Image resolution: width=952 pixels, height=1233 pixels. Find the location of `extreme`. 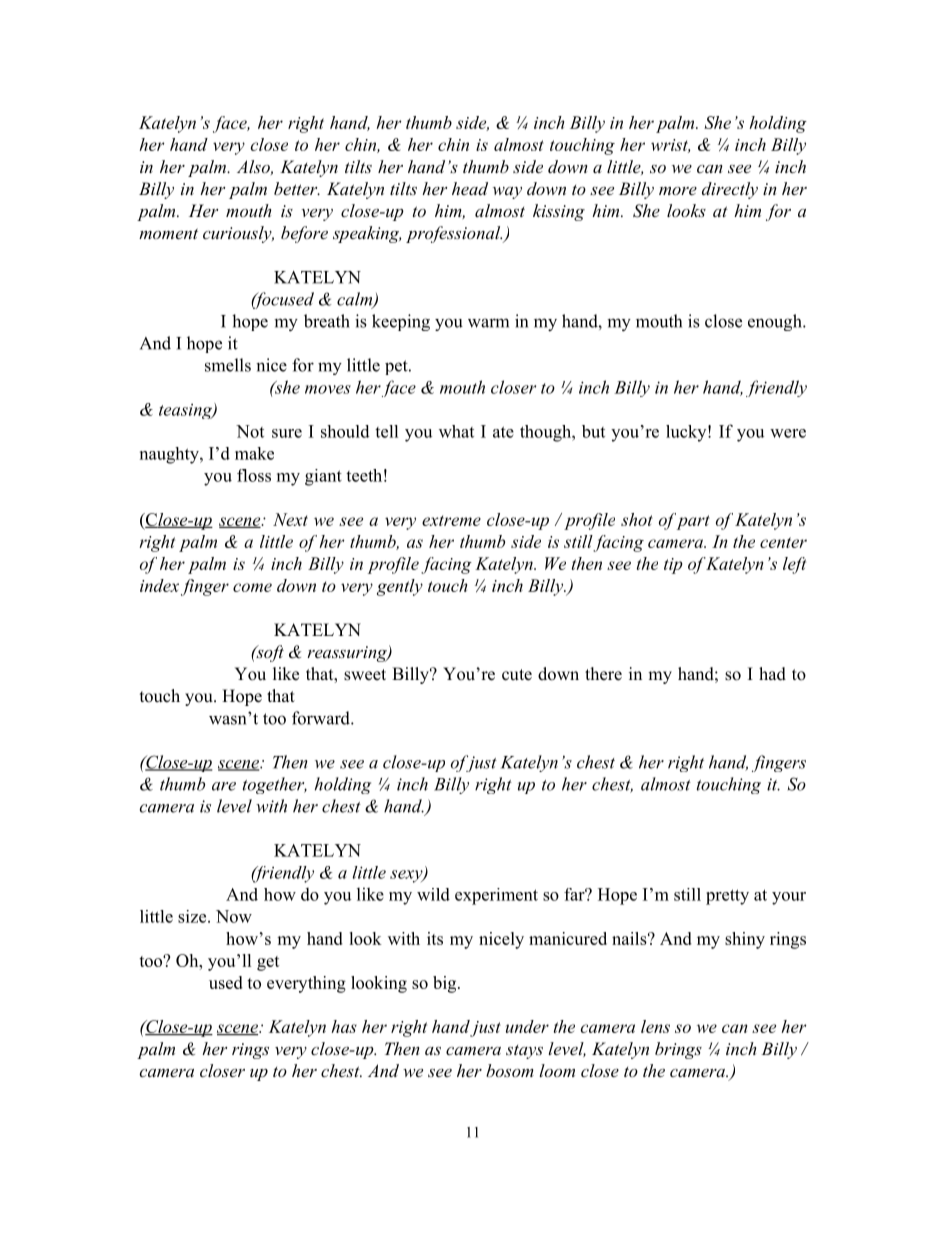

extreme is located at coordinates (451, 520).
